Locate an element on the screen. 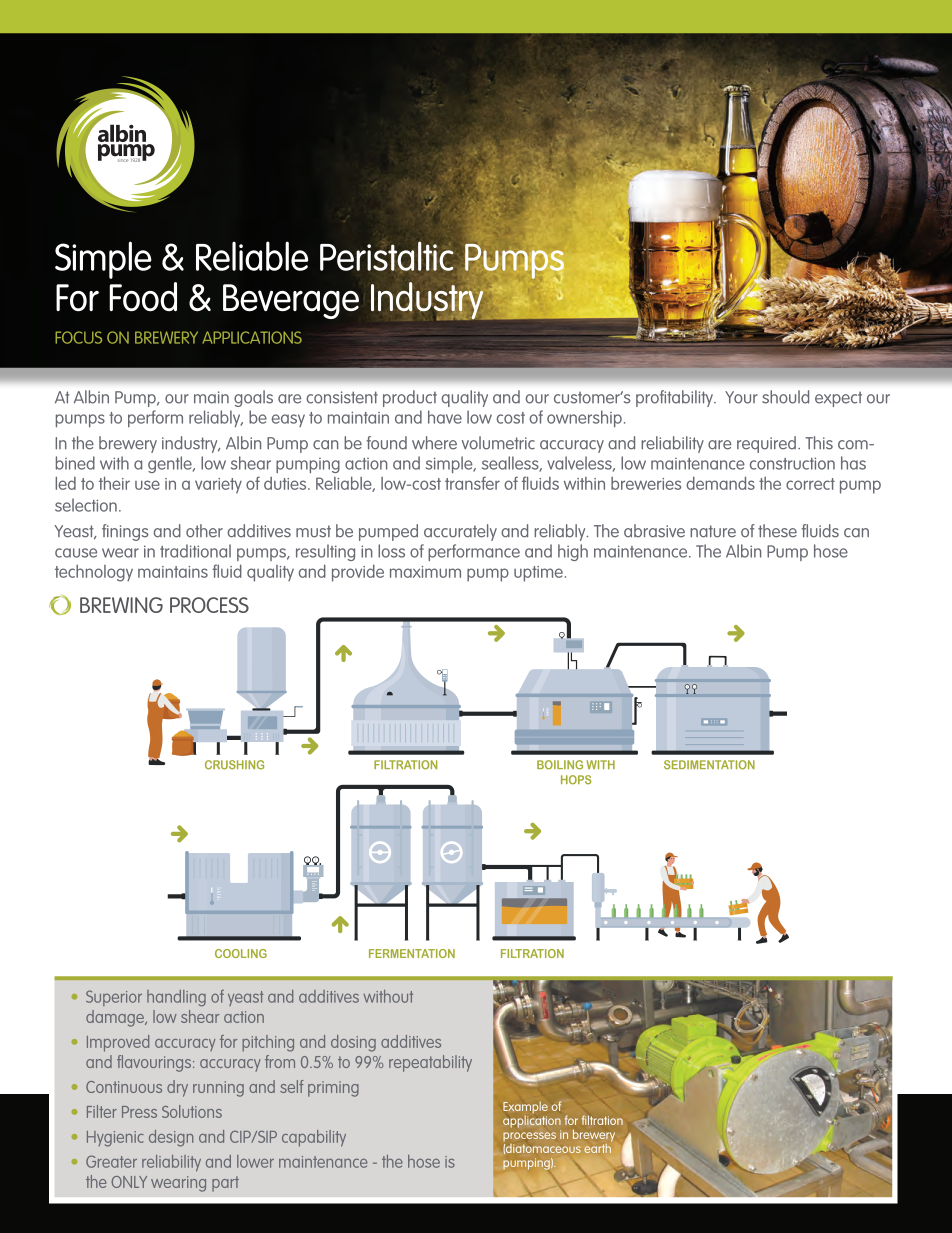 Image resolution: width=952 pixels, height=1233 pixels. transfer is located at coordinates (472, 483).
